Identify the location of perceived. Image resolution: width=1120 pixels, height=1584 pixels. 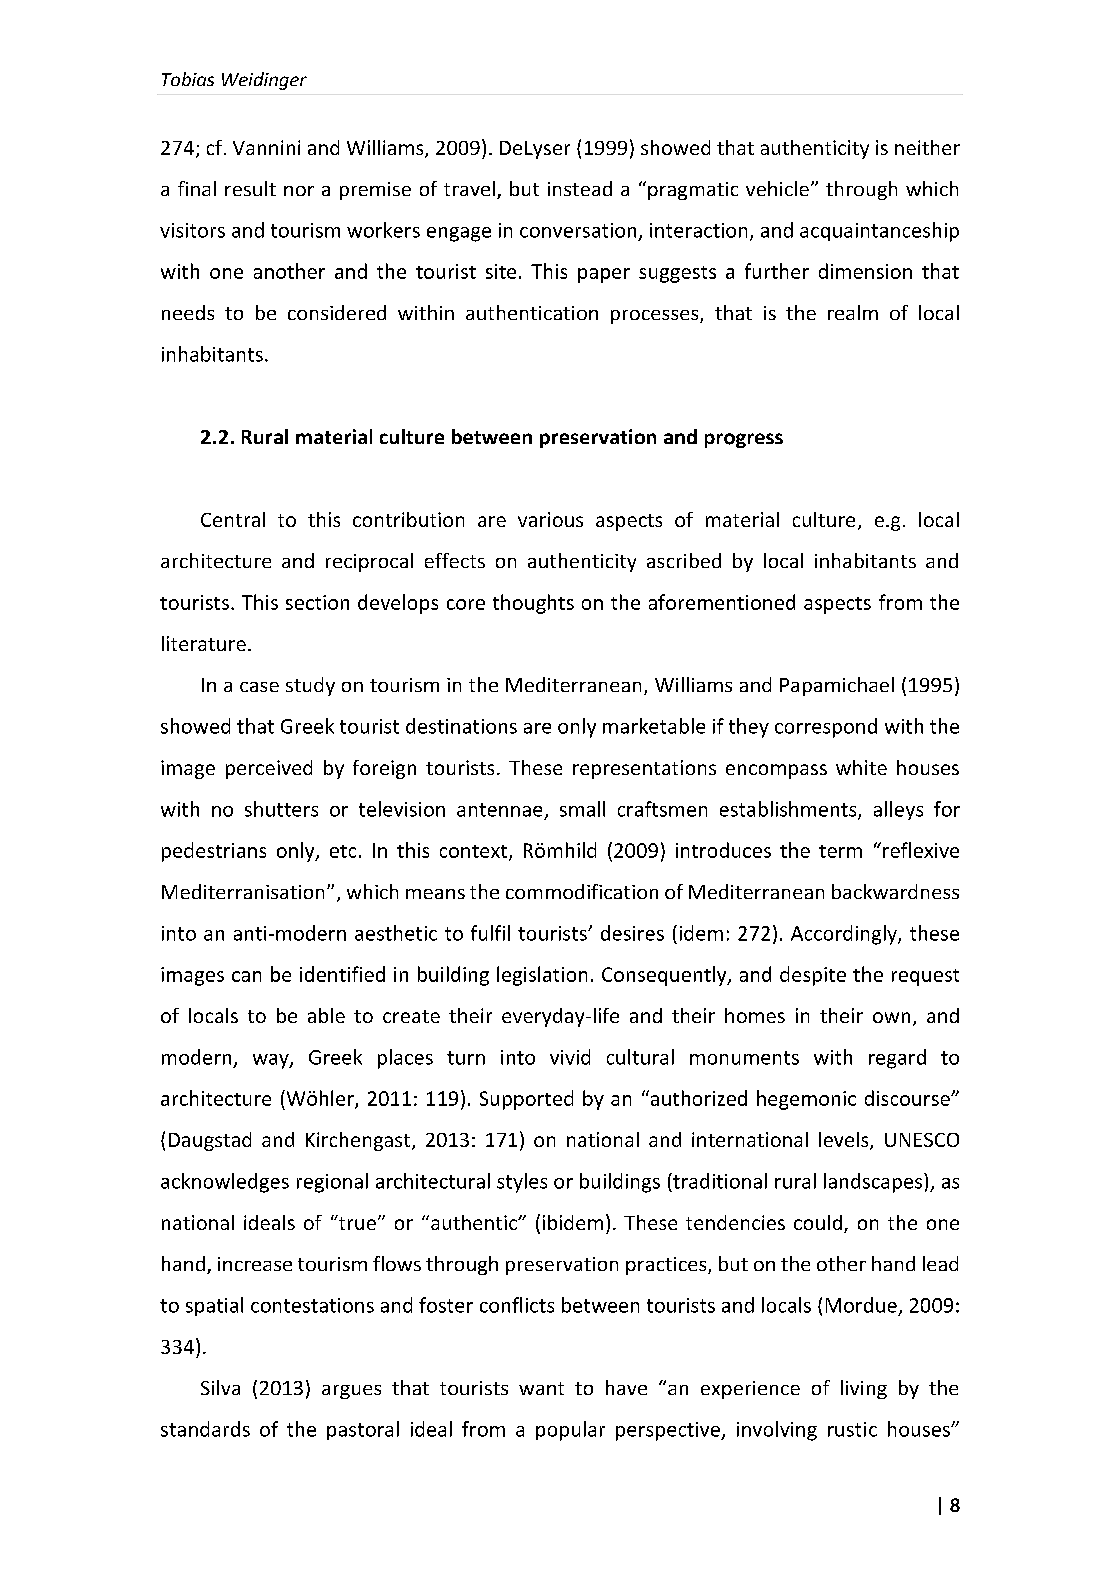
(269, 769).
